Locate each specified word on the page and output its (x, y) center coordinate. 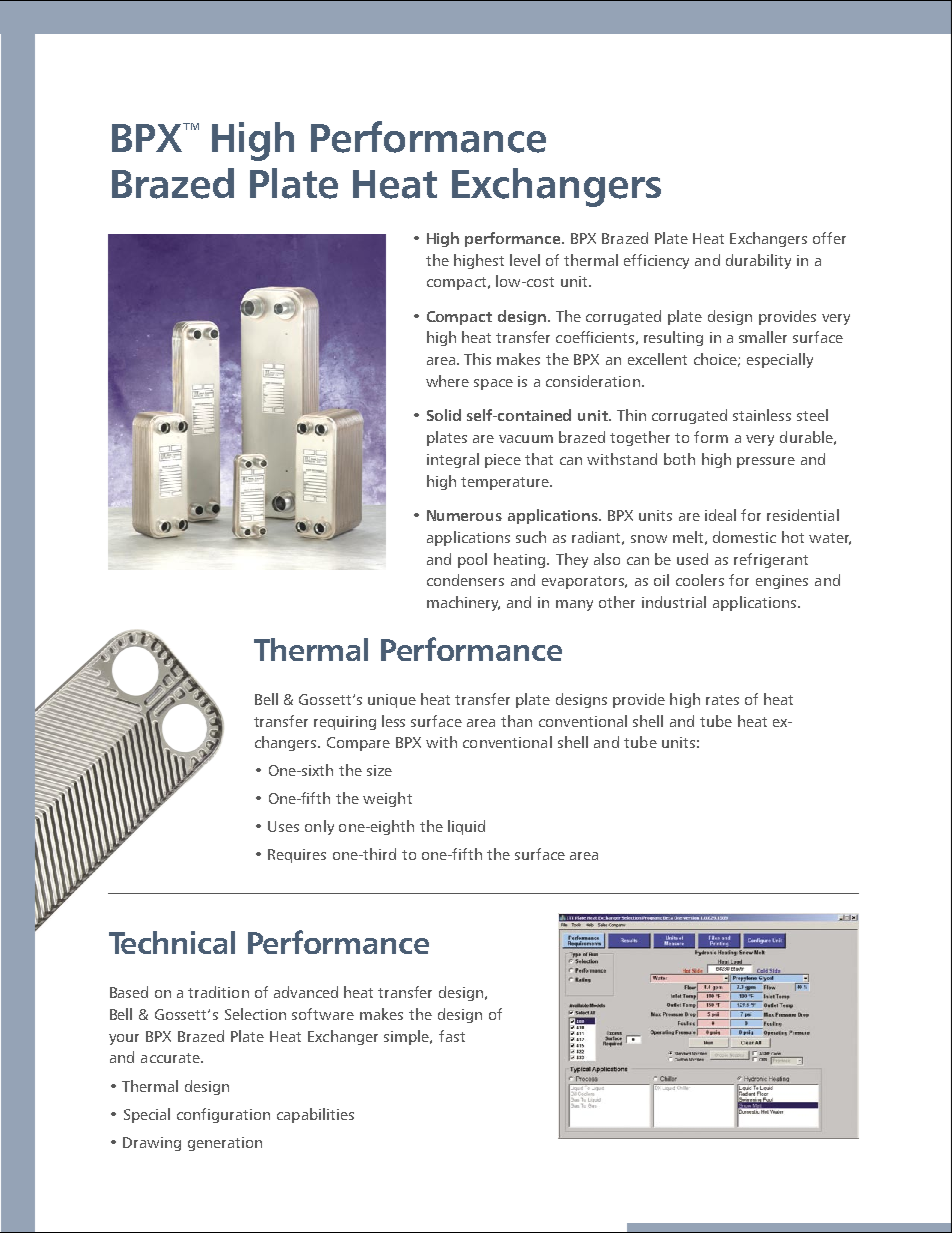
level (525, 260)
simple (408, 1037)
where (447, 381)
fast (452, 1036)
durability (758, 261)
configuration (223, 1115)
